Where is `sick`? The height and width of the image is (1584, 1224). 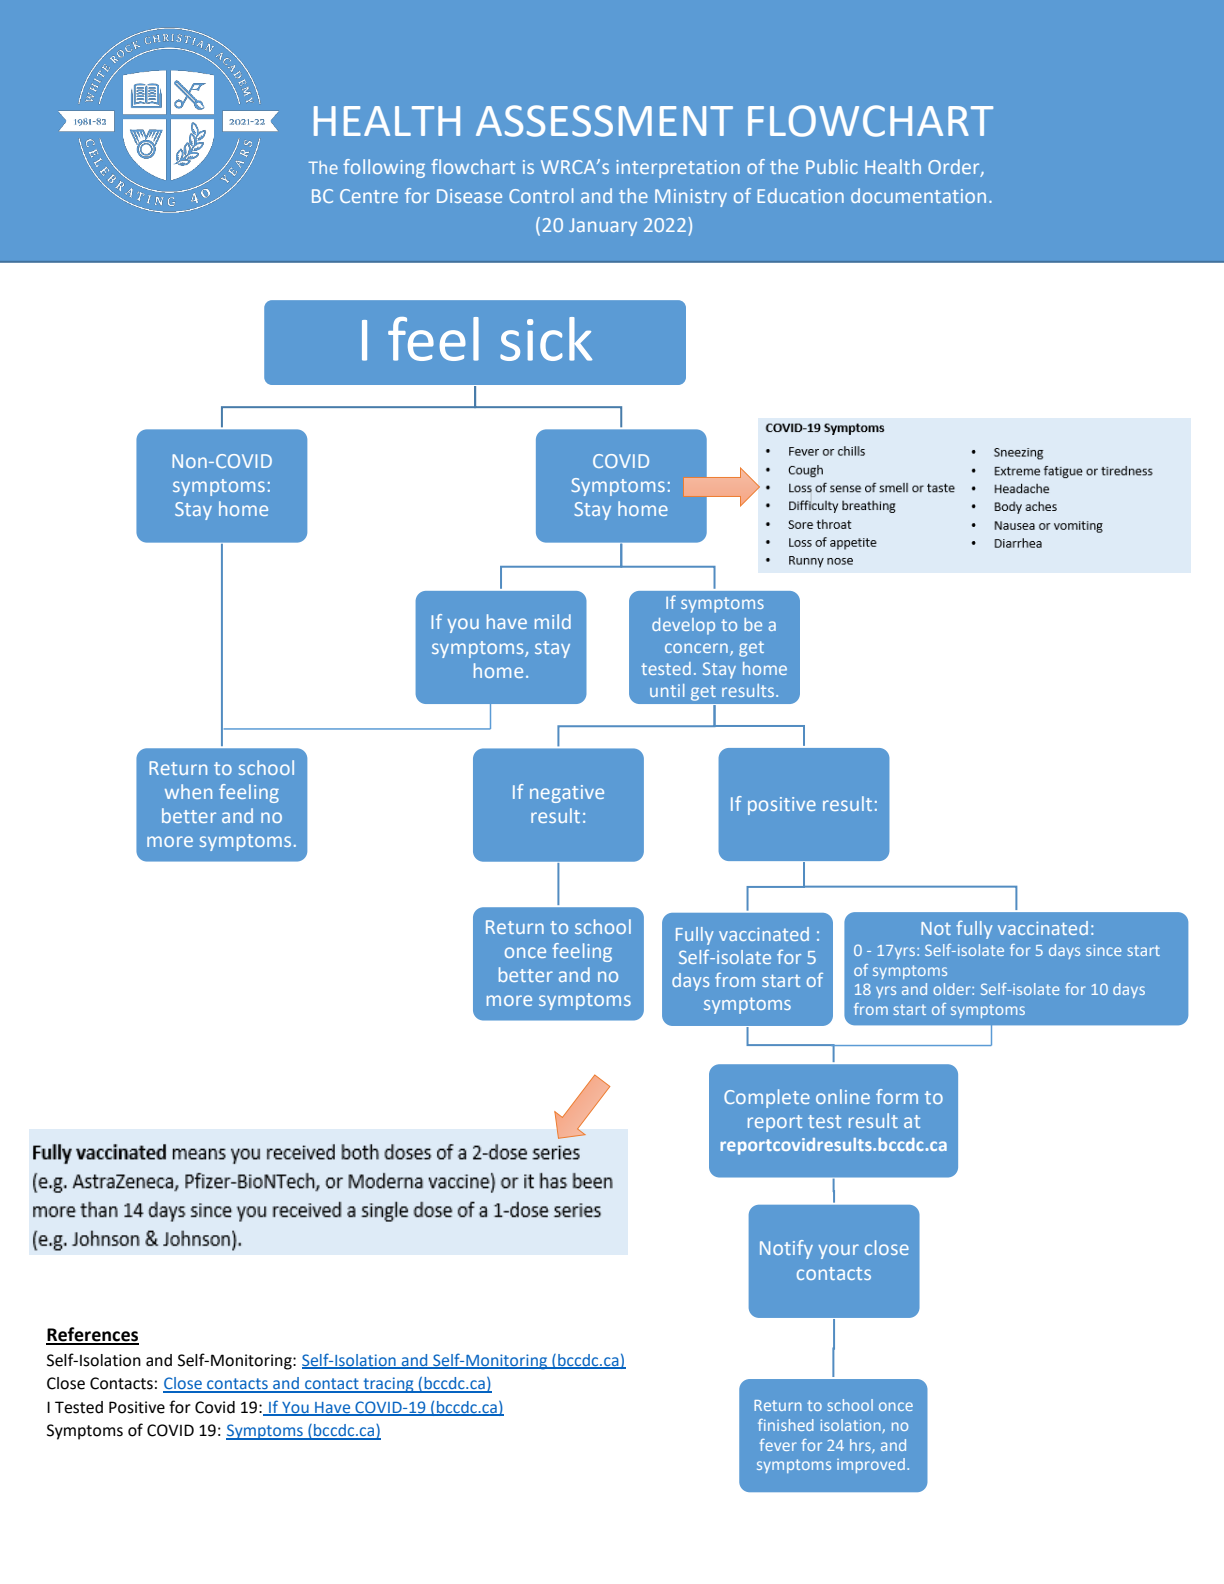 sick is located at coordinates (546, 339).
